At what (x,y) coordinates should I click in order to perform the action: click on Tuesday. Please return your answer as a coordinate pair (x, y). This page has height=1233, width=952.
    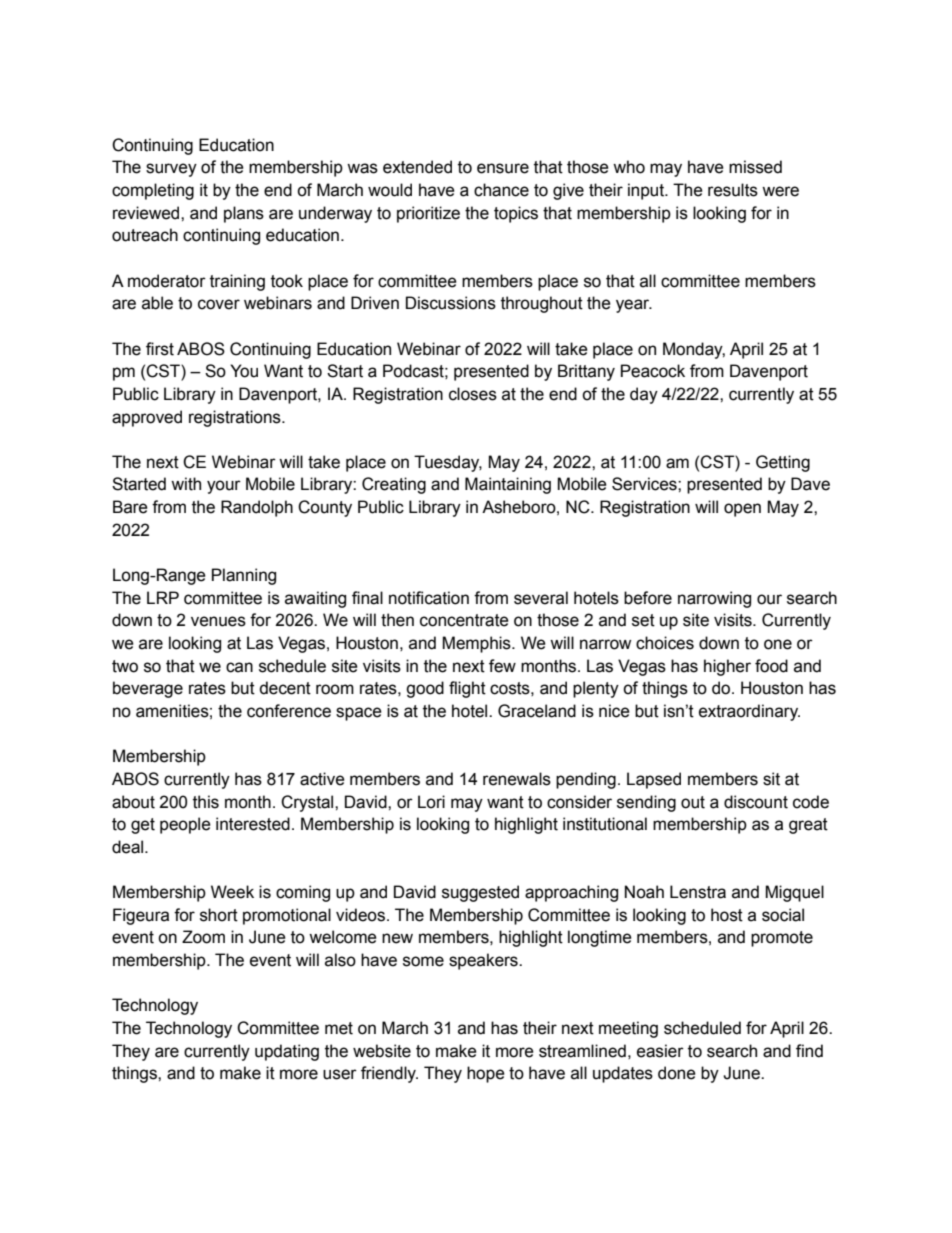
    Looking at the image, I should click on (448, 463).
